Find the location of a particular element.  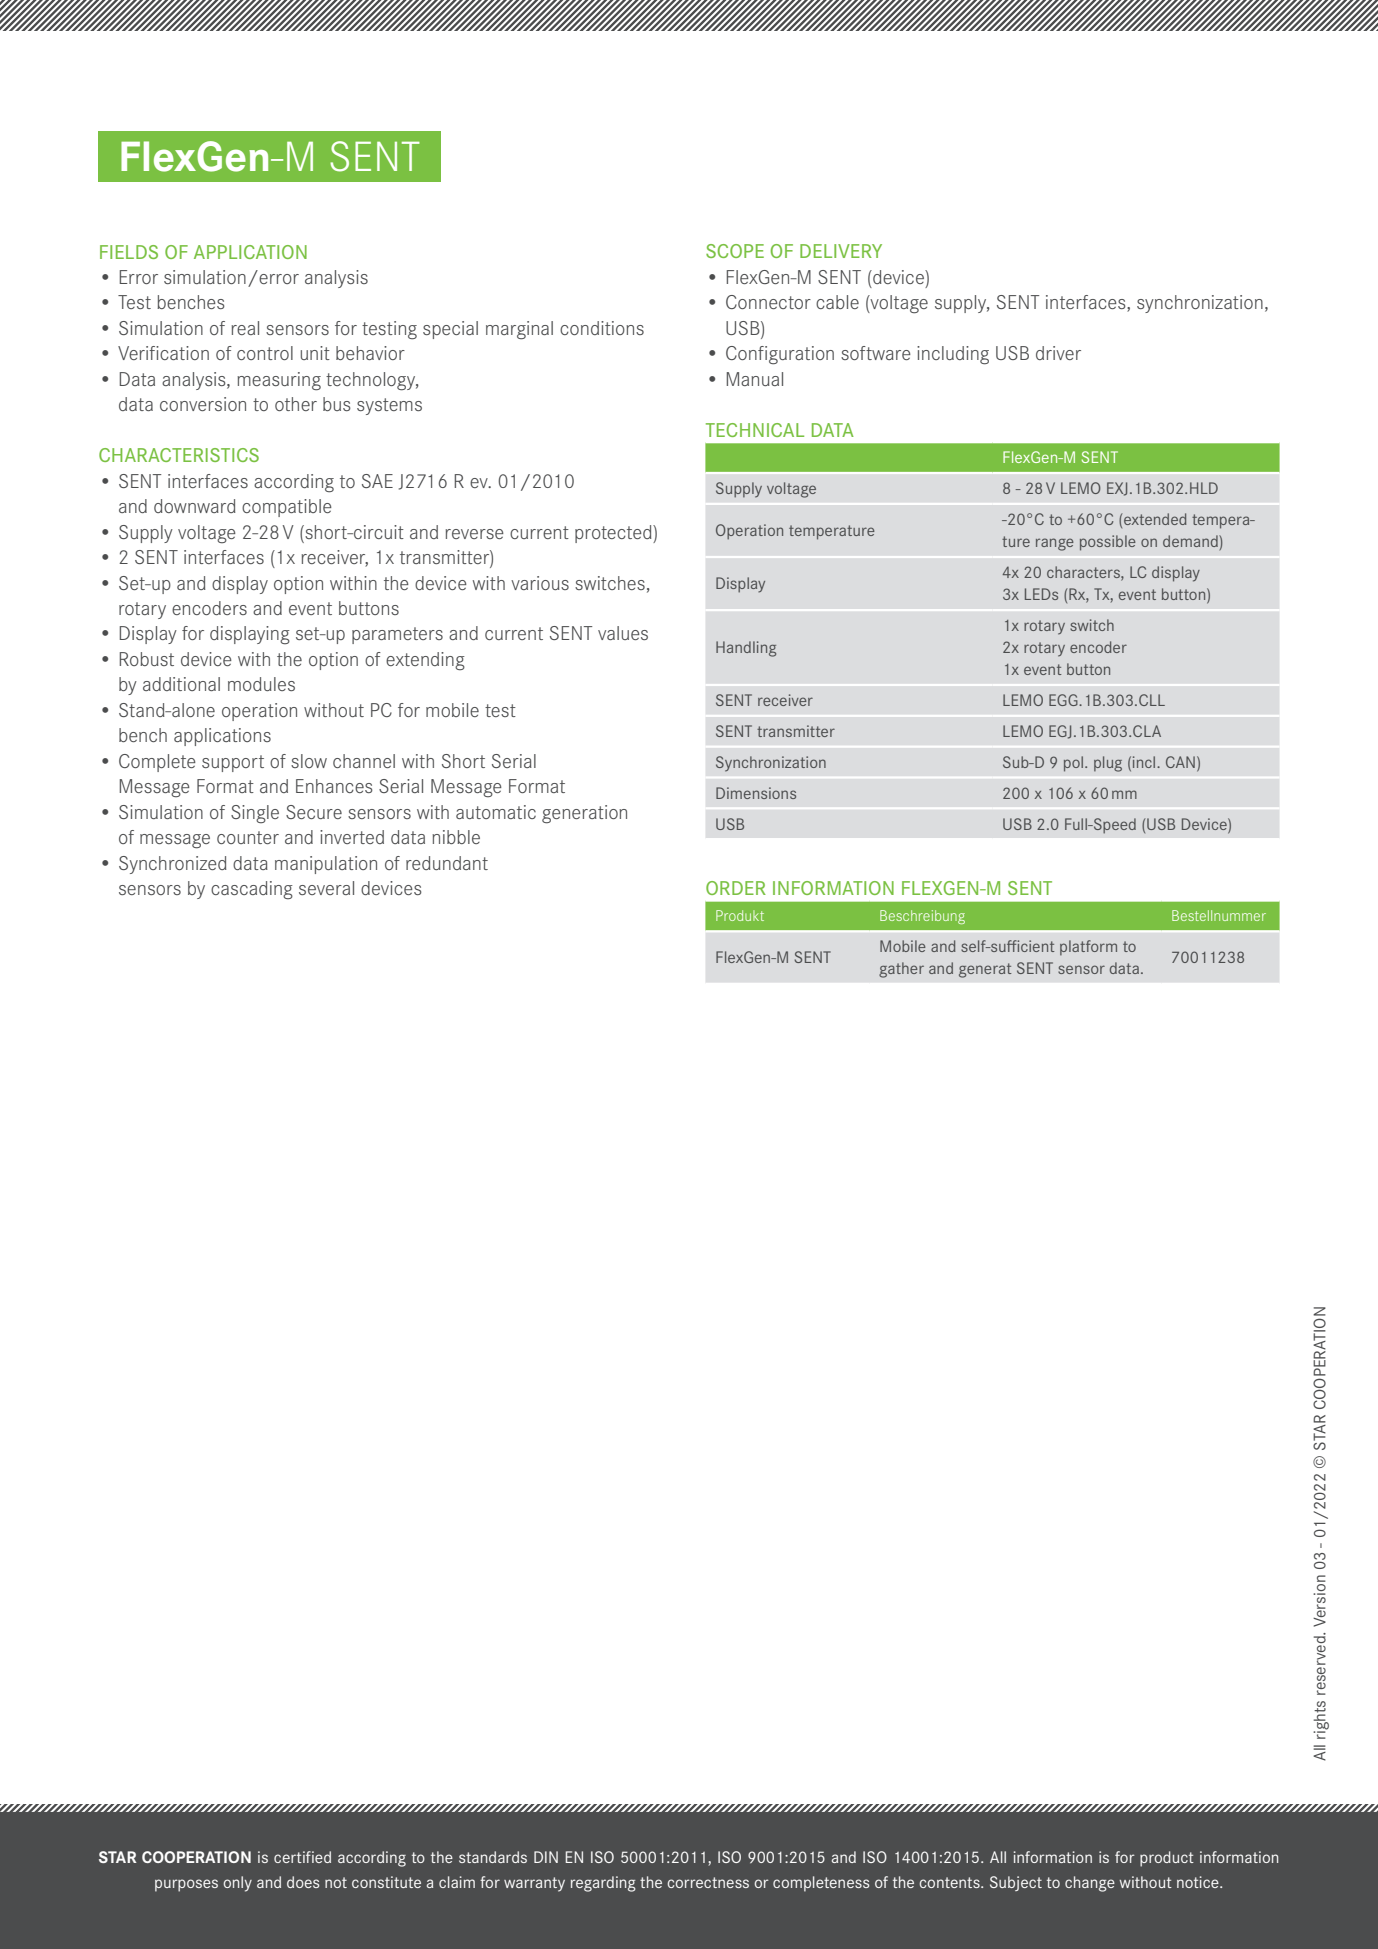

real is located at coordinates (245, 328).
